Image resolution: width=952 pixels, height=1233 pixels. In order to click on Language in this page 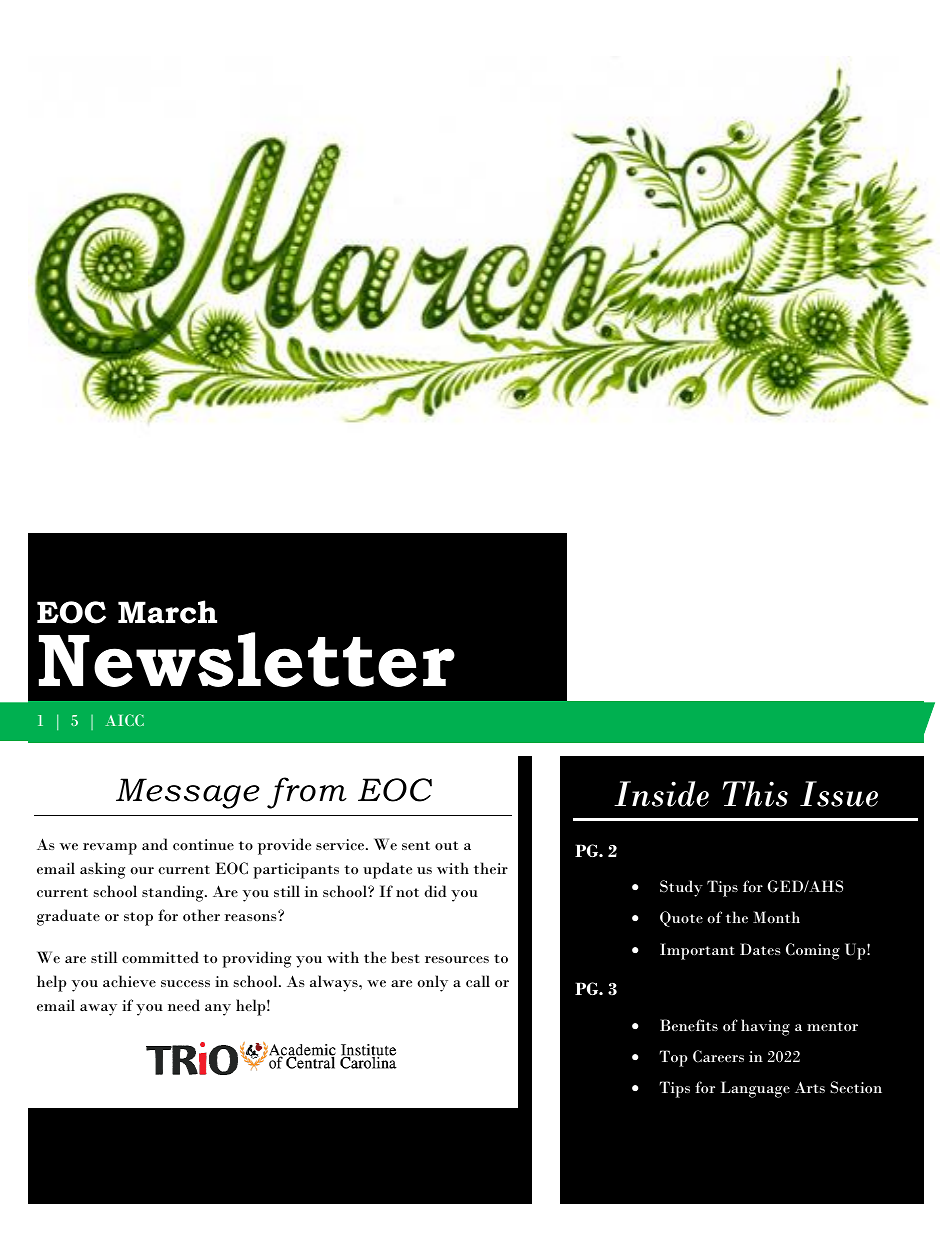, I will do `click(755, 1089)`.
